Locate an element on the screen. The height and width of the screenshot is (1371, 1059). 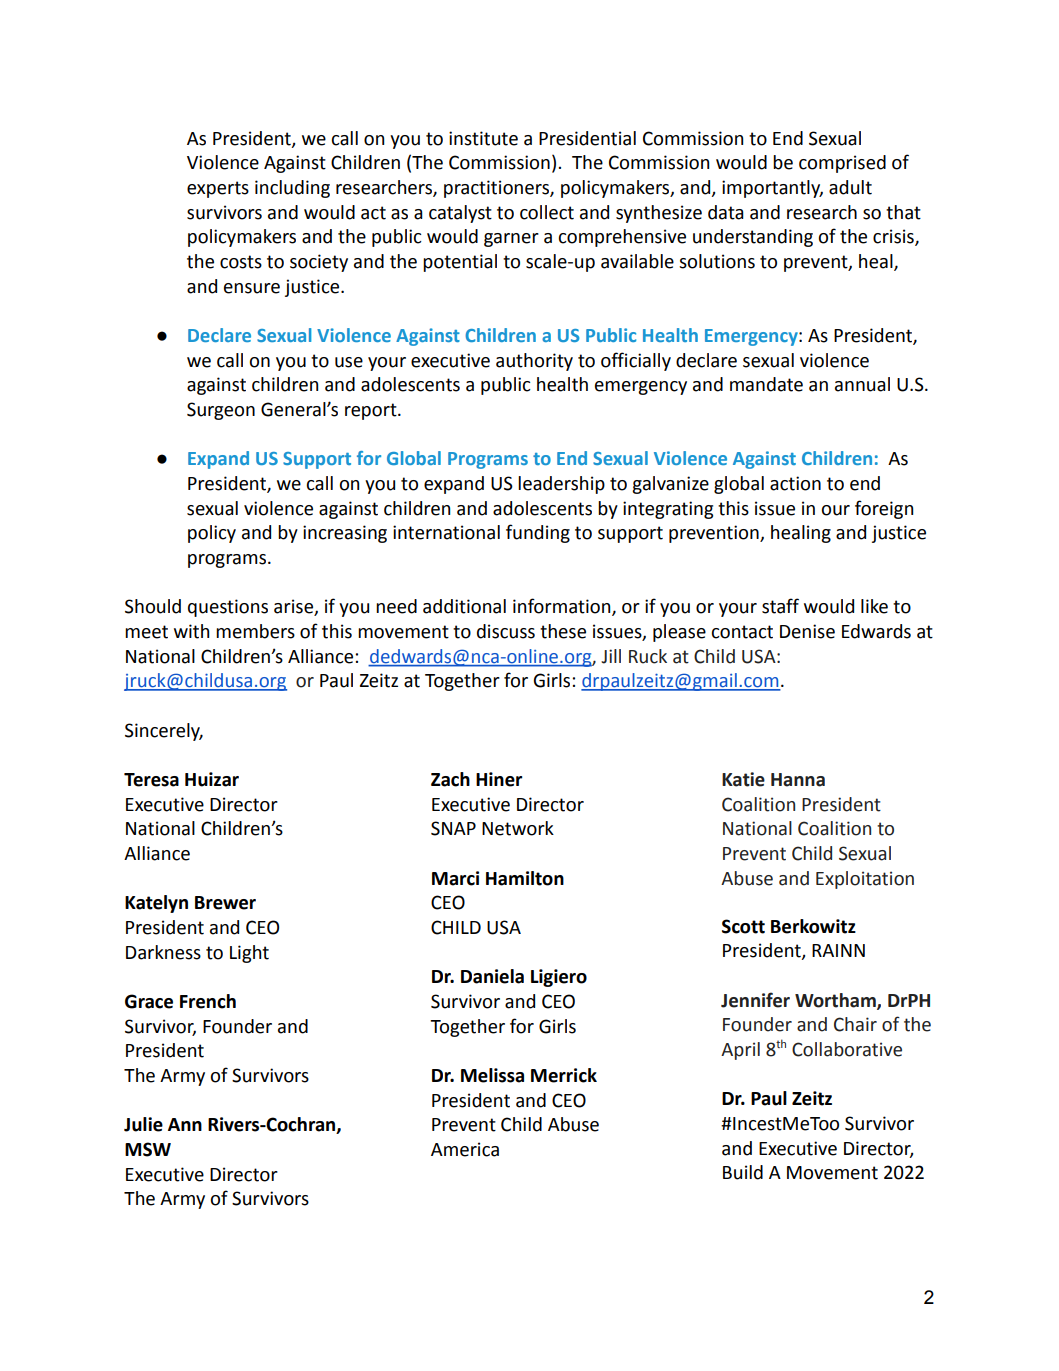
experts is located at coordinates (218, 189).
